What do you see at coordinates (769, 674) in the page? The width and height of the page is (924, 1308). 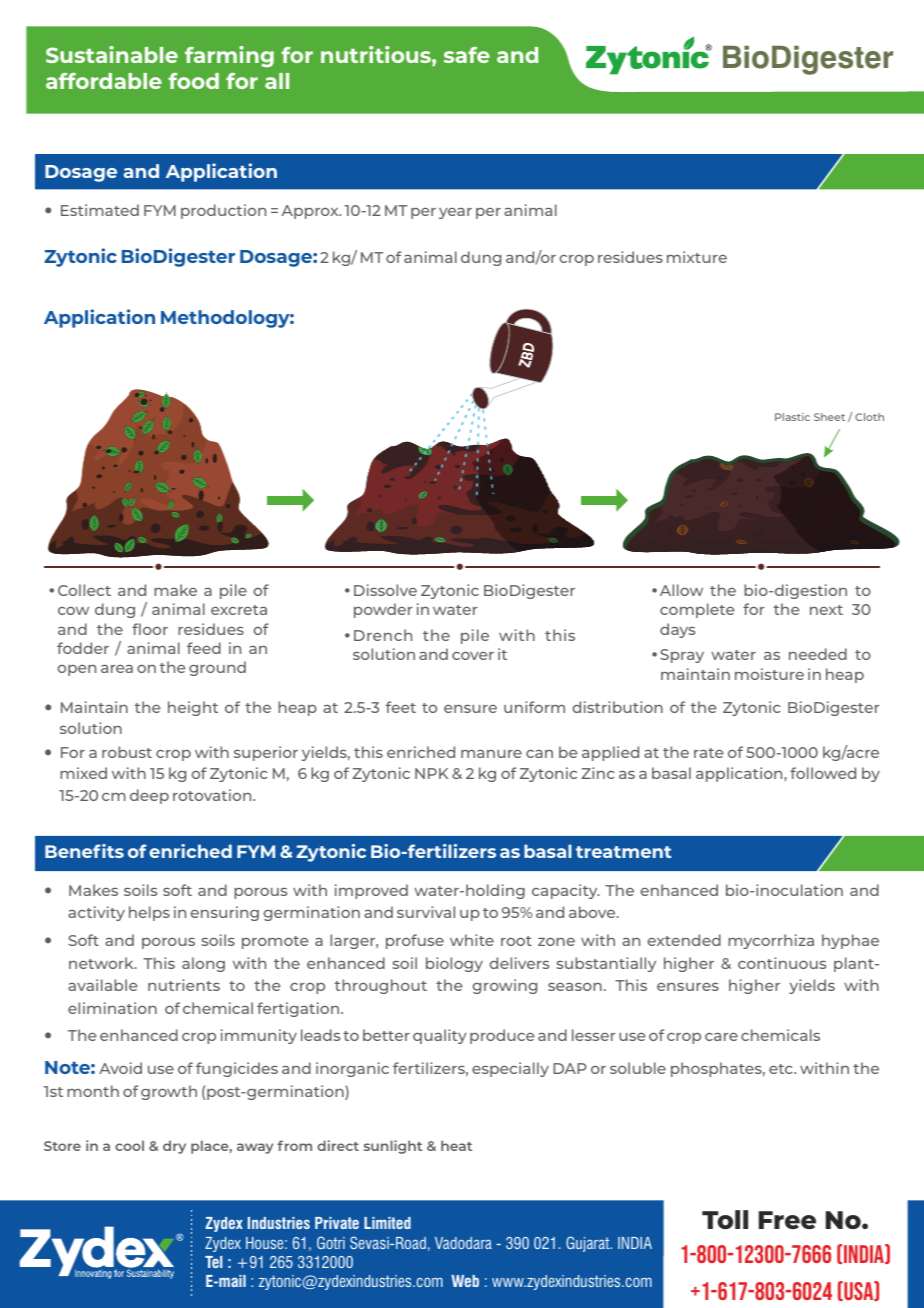 I see `moisture` at bounding box center [769, 674].
